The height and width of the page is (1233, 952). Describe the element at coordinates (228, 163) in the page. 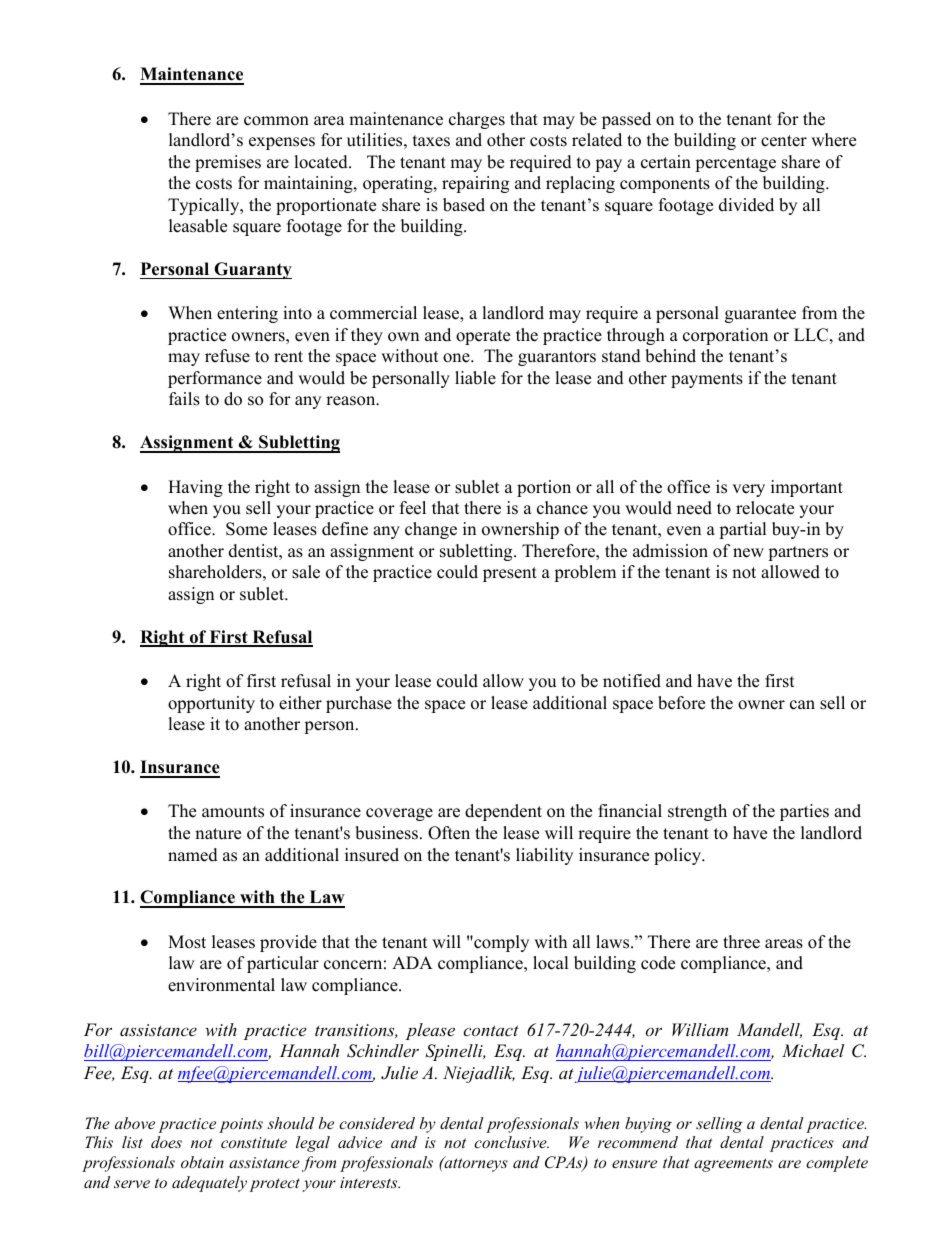

I see `premises` at that location.
